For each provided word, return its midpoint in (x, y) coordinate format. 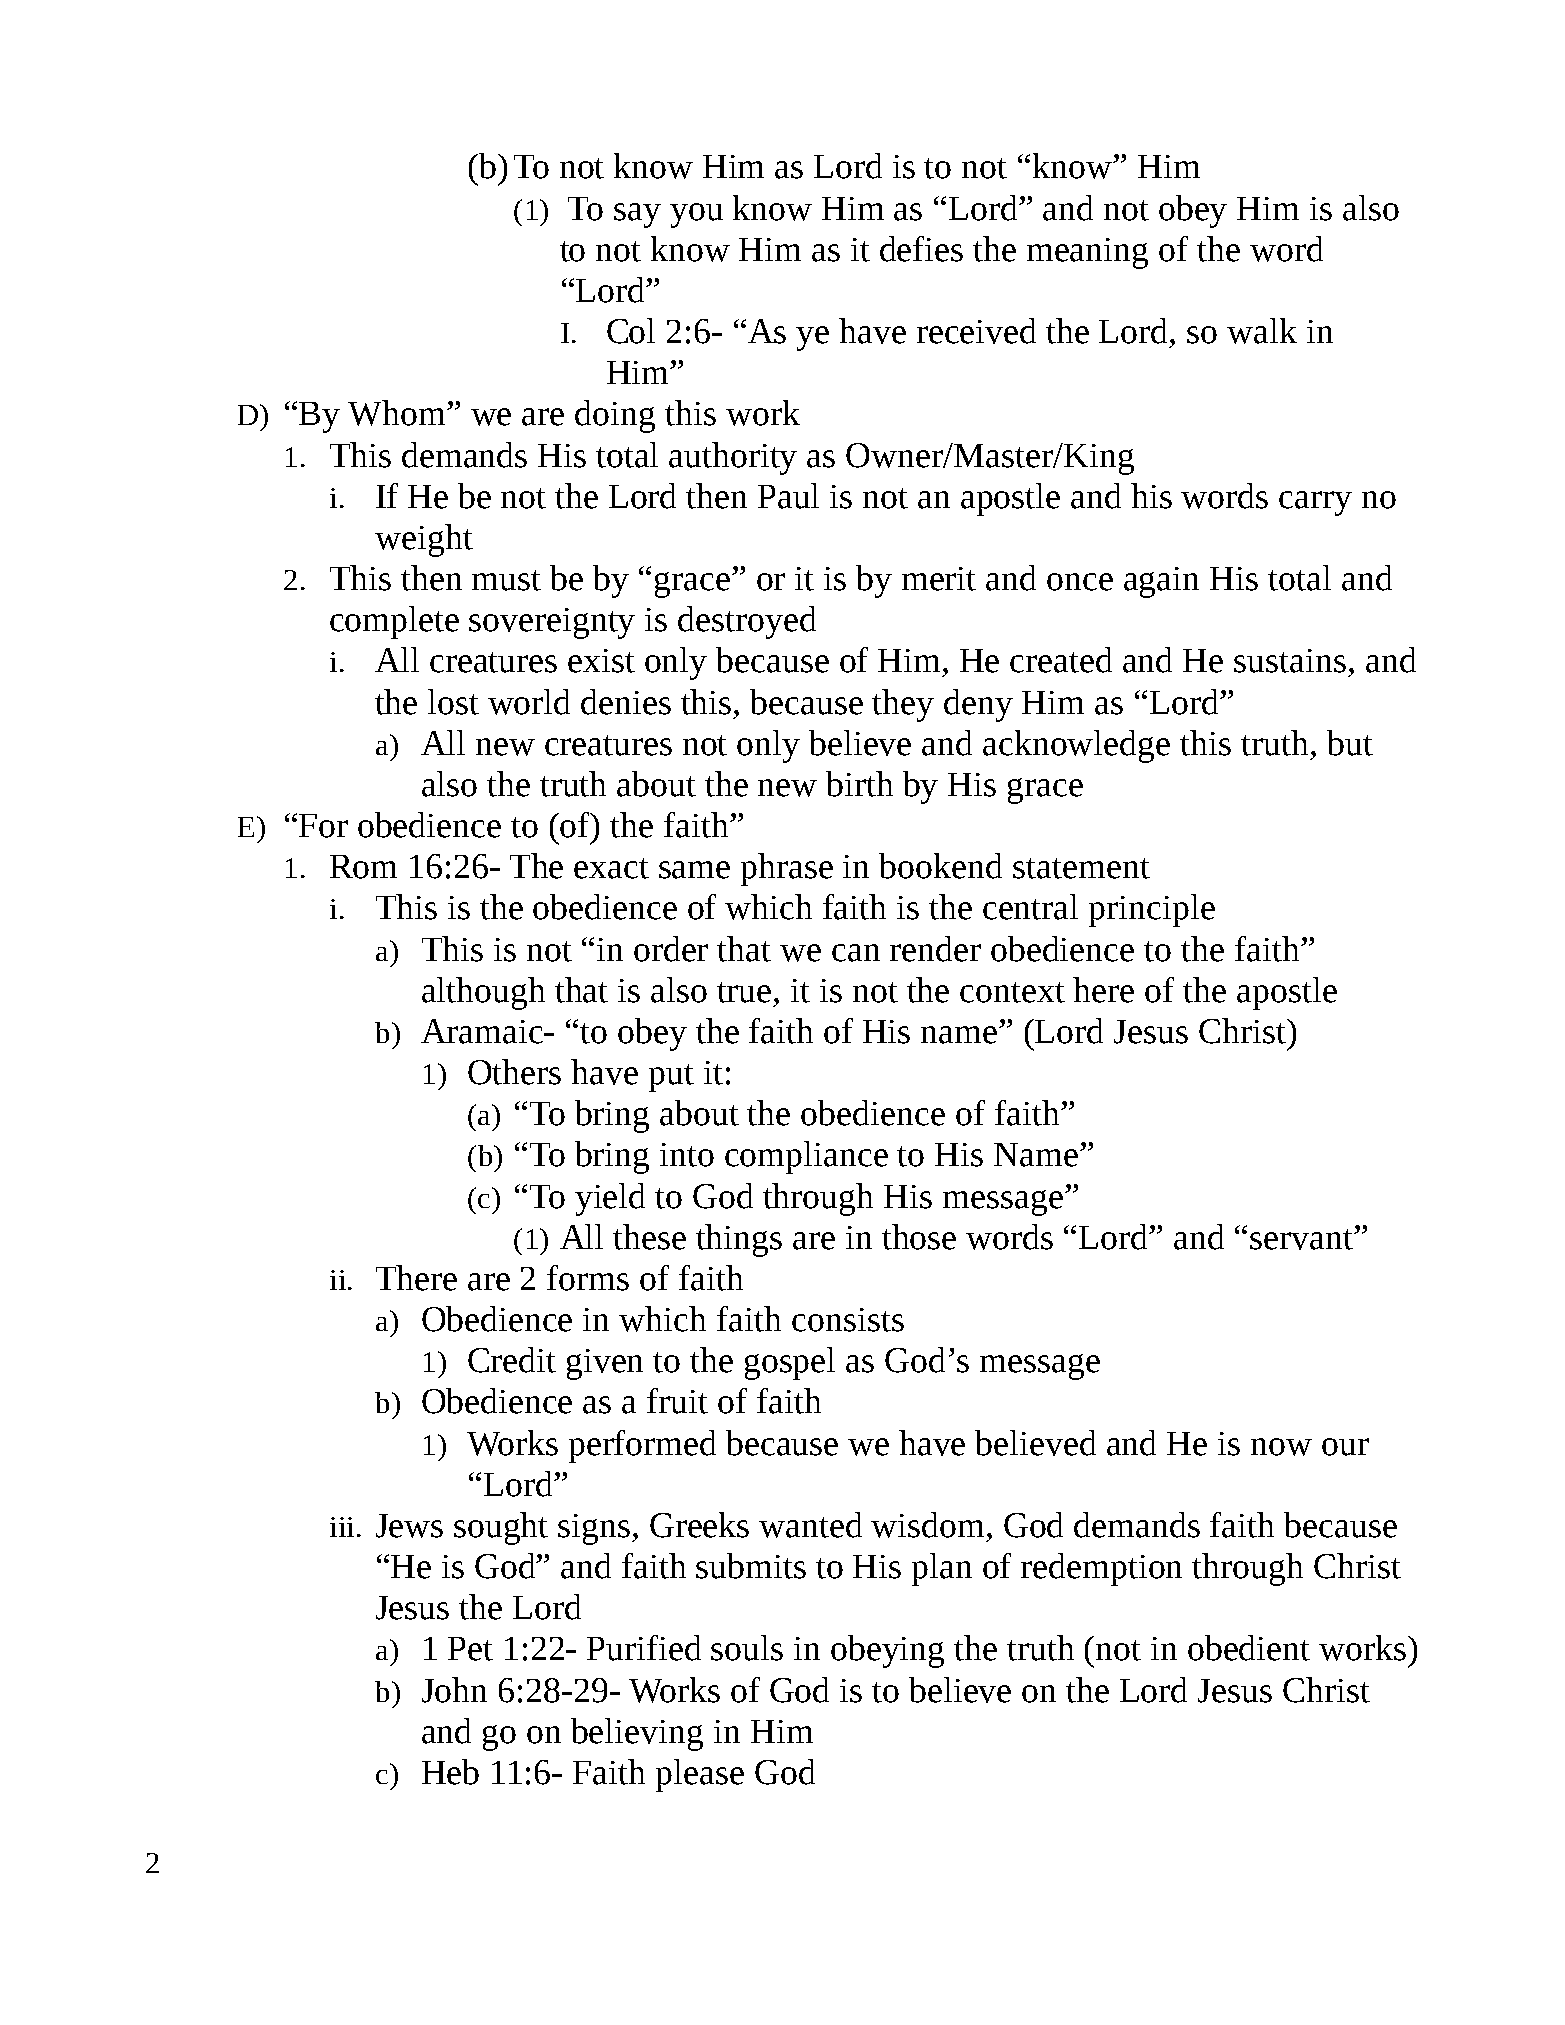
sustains (1290, 661)
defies (921, 249)
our (1345, 1447)
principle (1152, 910)
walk (1262, 331)
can (856, 953)
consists (848, 1320)
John (454, 1690)
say (637, 215)
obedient (1249, 1648)
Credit (512, 1360)
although (483, 993)
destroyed (747, 622)
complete (394, 622)
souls (747, 1648)
